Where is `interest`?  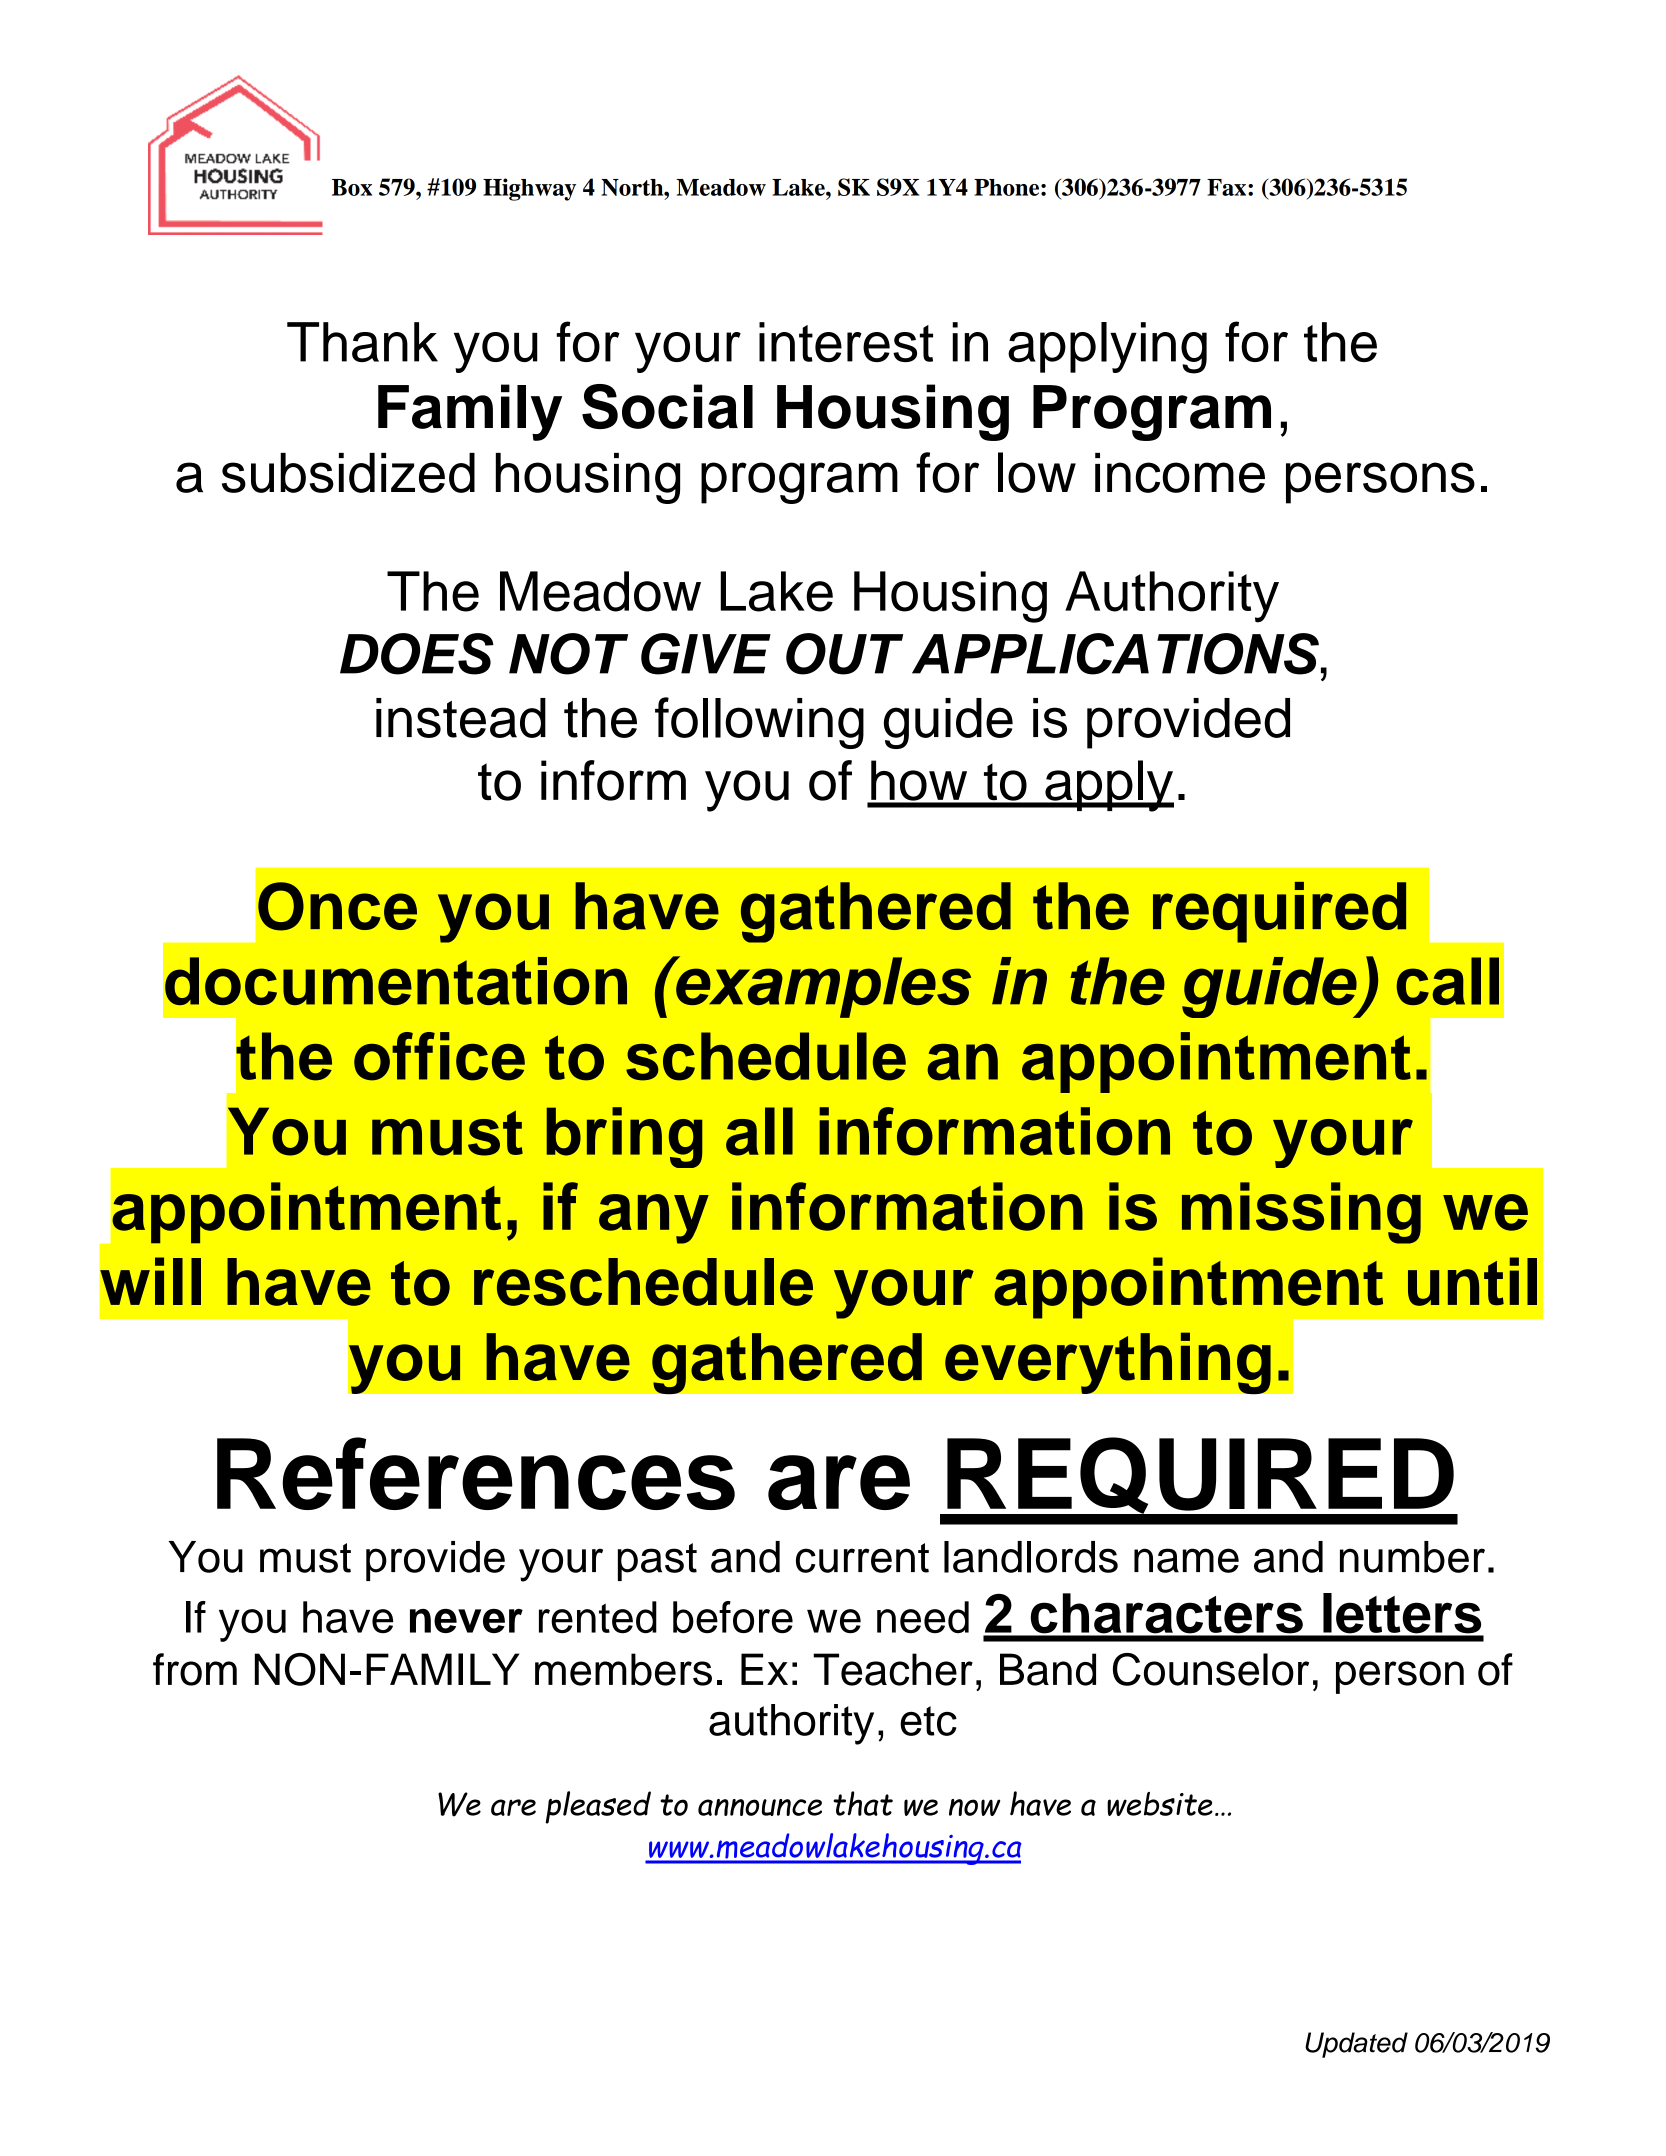 interest is located at coordinates (846, 342).
